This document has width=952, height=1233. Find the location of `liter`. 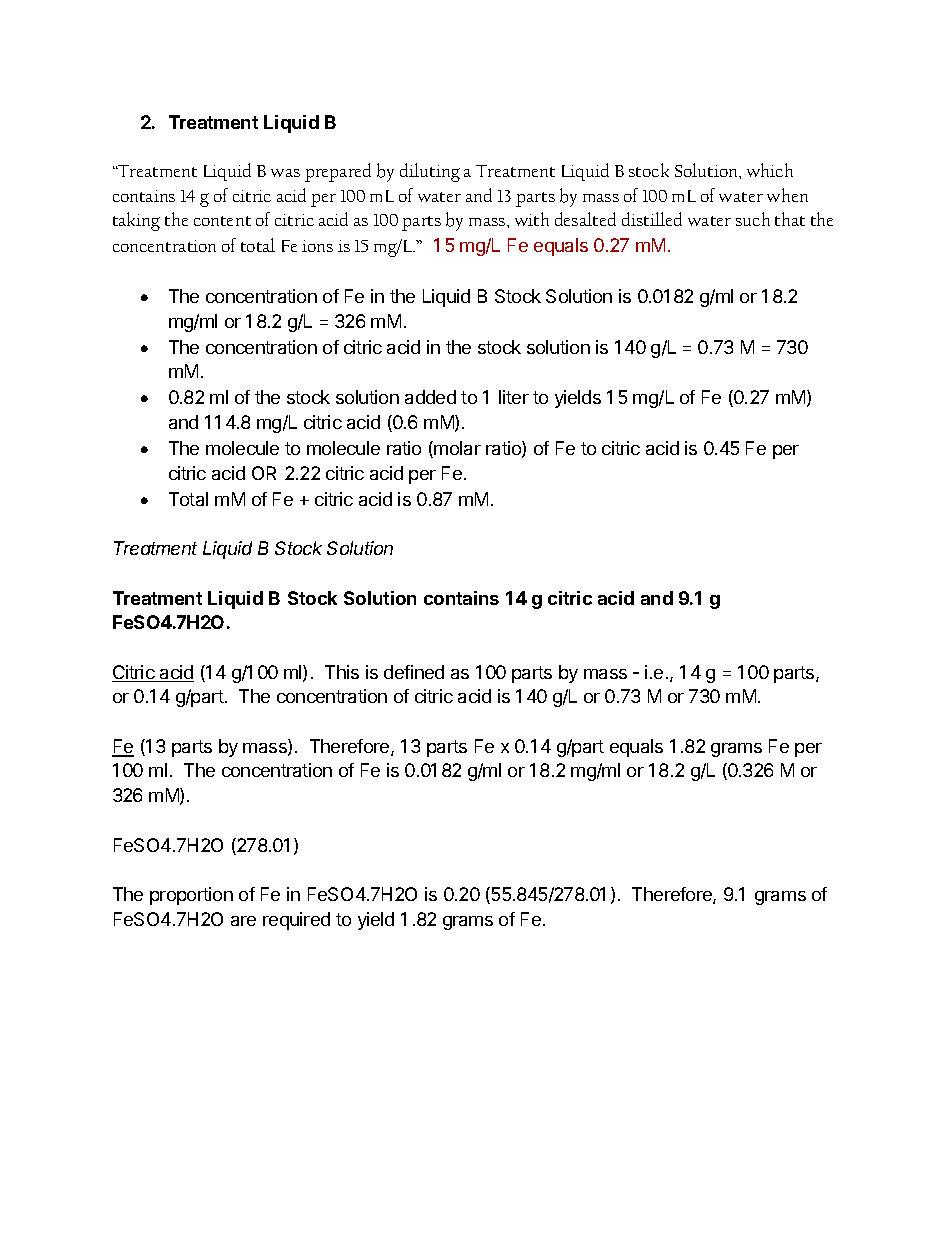

liter is located at coordinates (514, 397).
